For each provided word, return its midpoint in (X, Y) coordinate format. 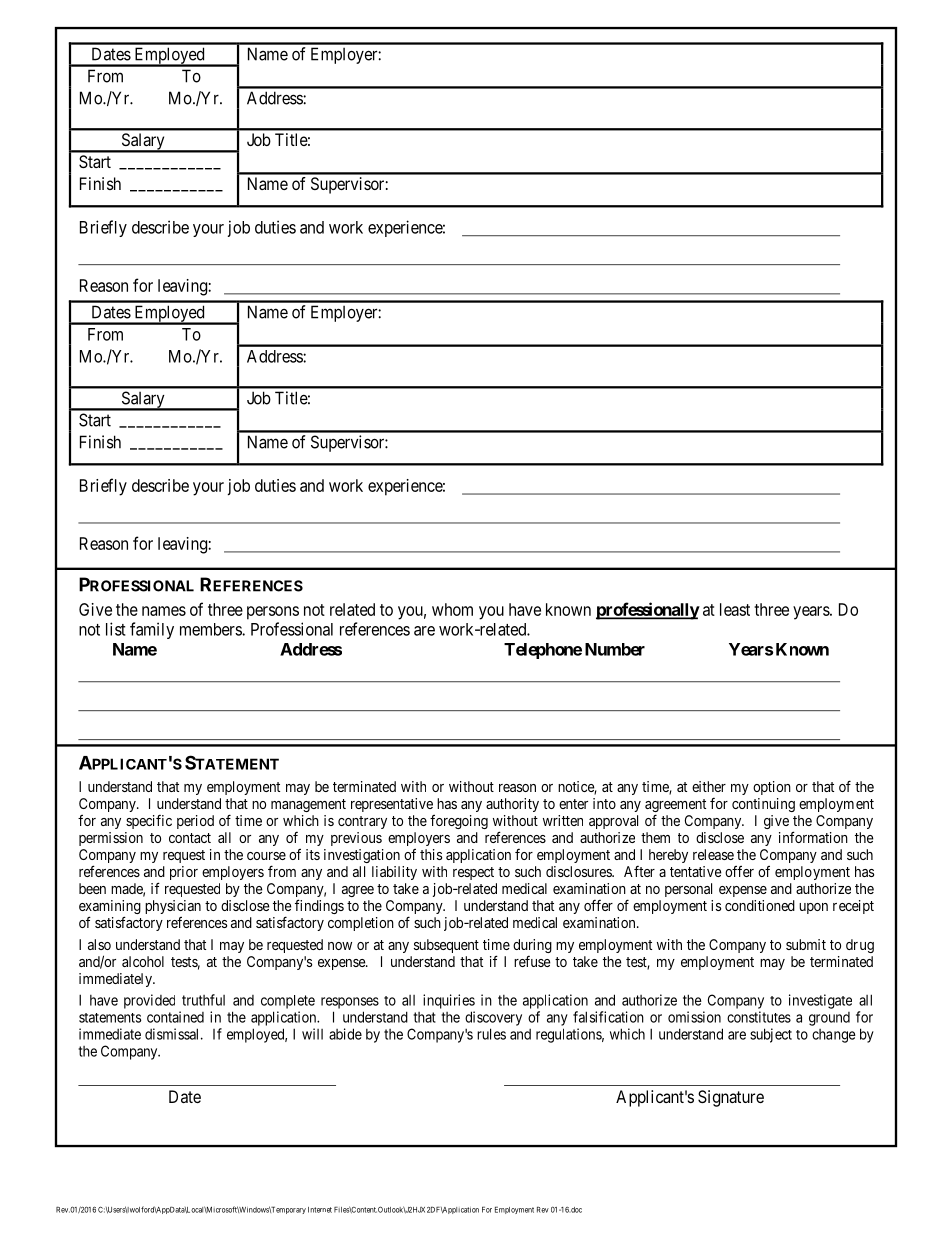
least (735, 609)
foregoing (459, 821)
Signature (731, 1098)
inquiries (449, 1001)
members (211, 629)
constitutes (759, 1017)
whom (452, 609)
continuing (763, 805)
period (195, 822)
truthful (203, 1000)
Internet (320, 1210)
